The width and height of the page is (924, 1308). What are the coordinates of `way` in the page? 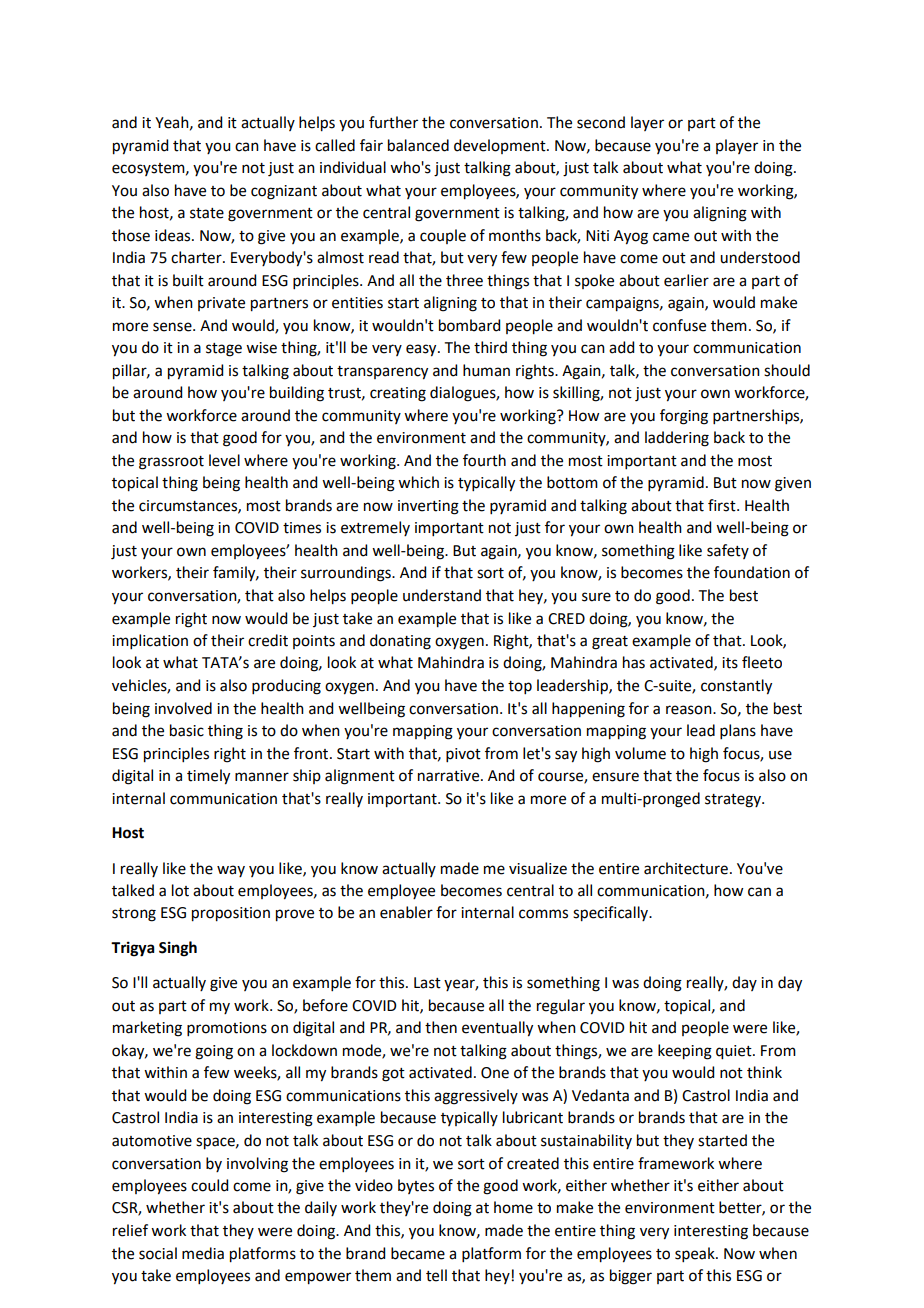 It's located at (231, 871).
